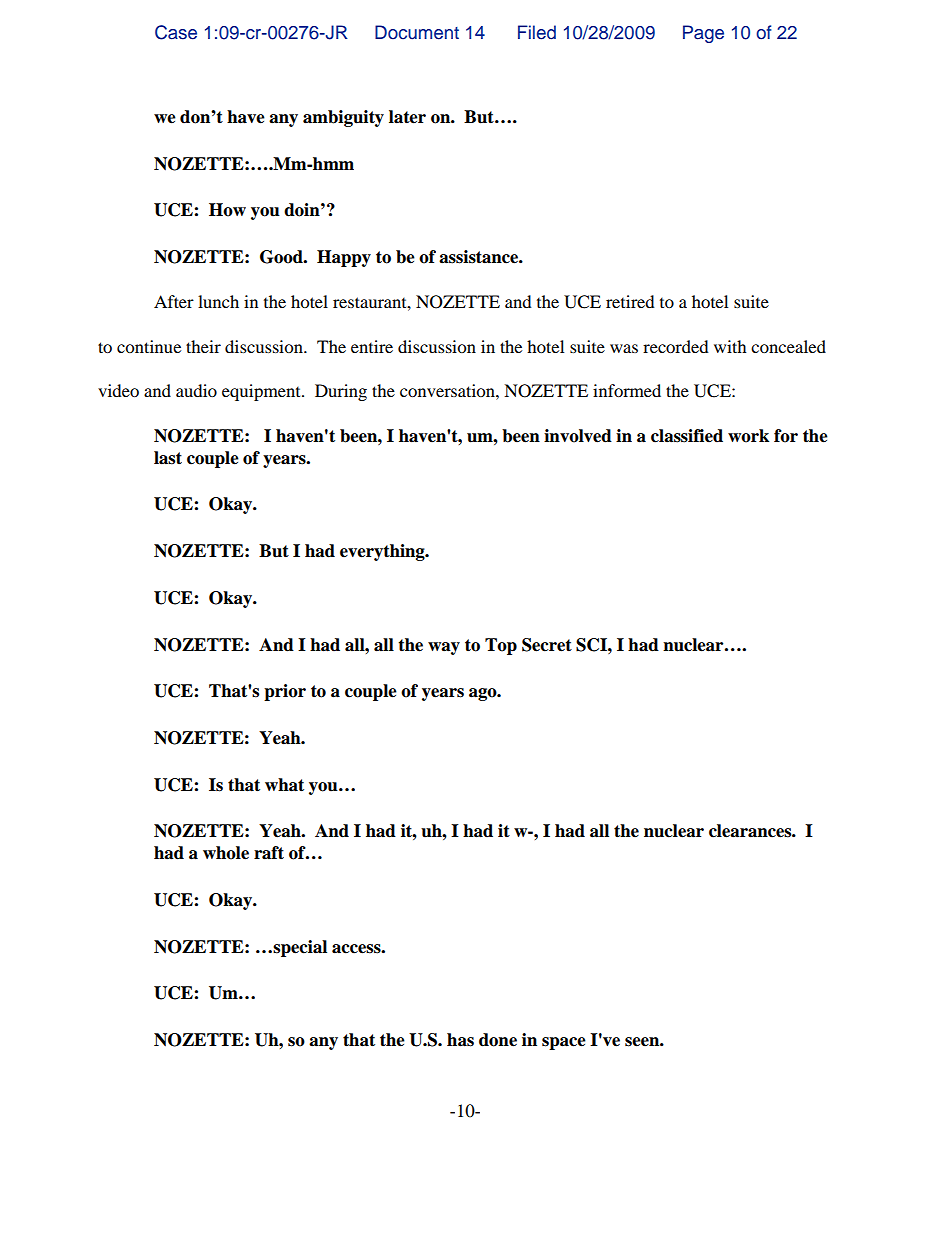 The width and height of the document is (952, 1233). I want to click on special, so click(300, 948).
